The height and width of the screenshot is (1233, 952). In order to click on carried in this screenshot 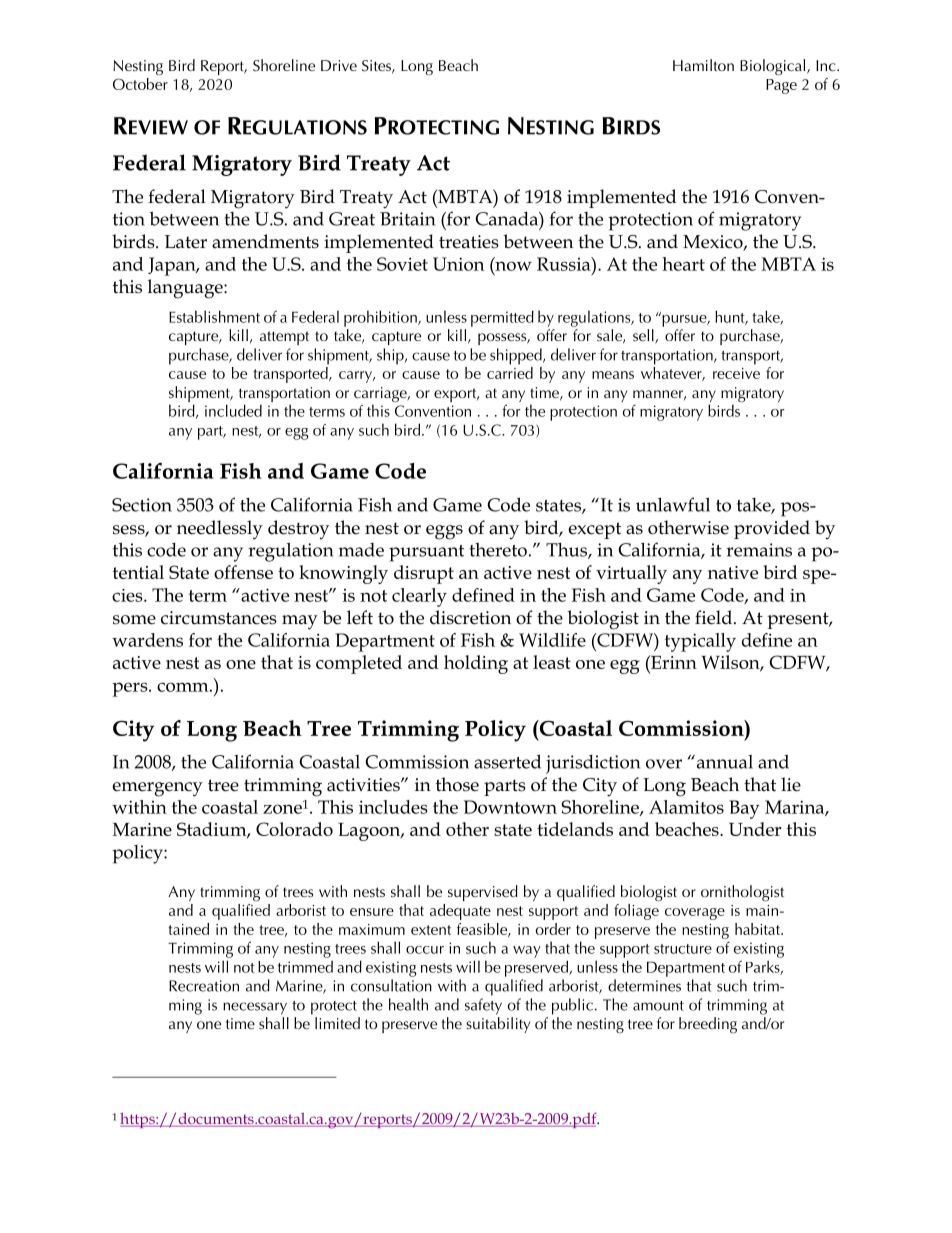, I will do `click(510, 373)`.
